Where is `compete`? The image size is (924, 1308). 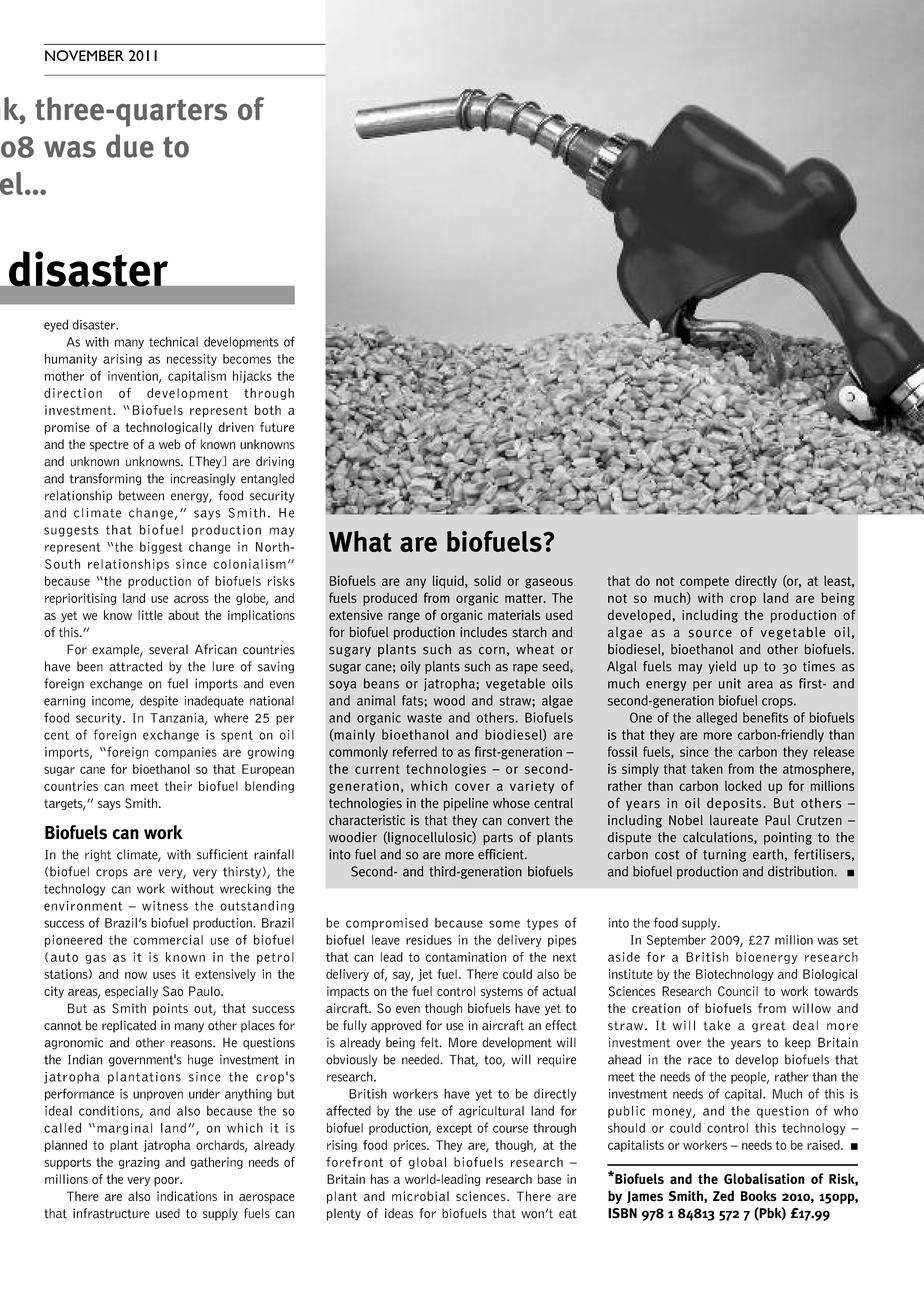 compete is located at coordinates (704, 583).
